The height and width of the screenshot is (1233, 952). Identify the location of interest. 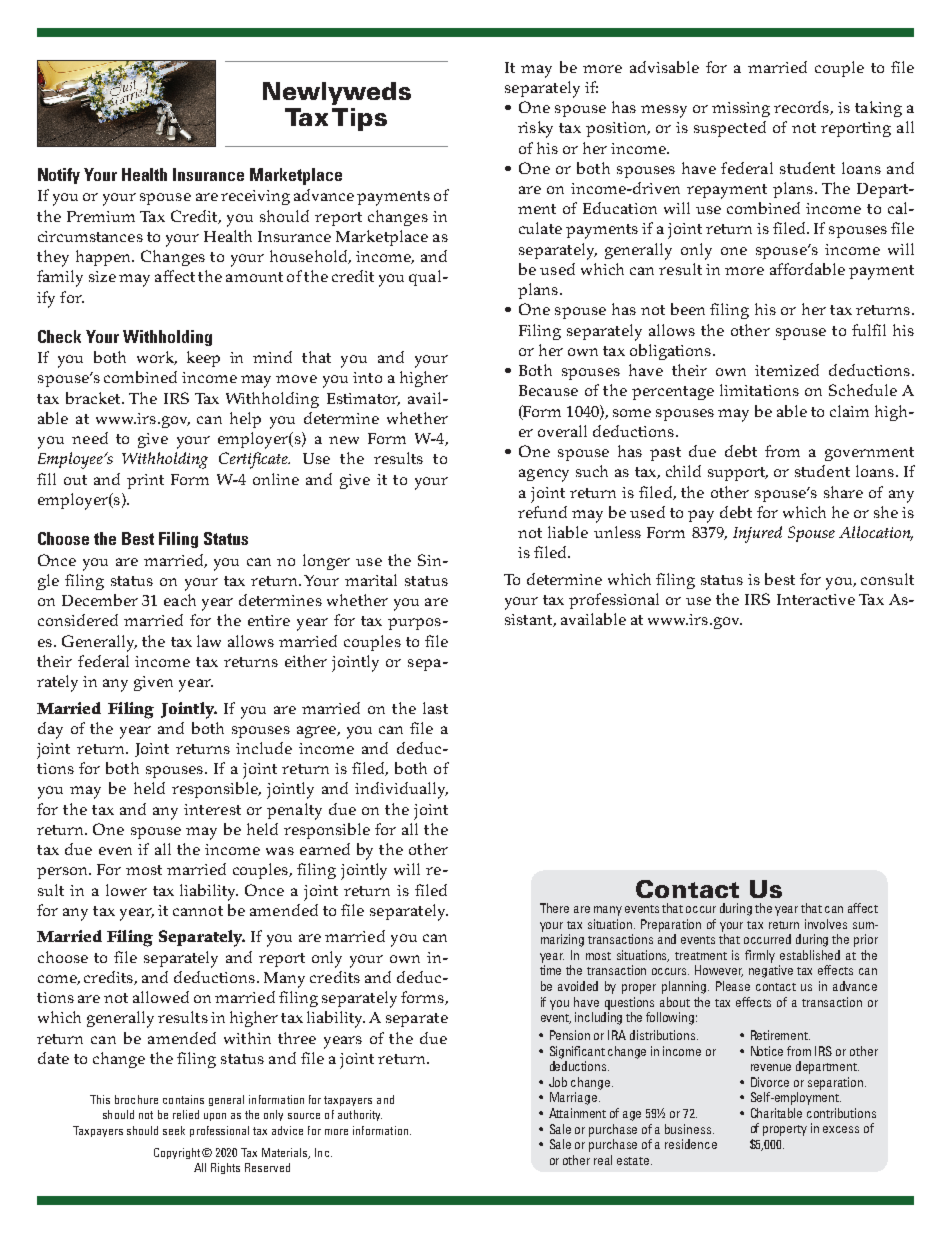
(212, 809).
